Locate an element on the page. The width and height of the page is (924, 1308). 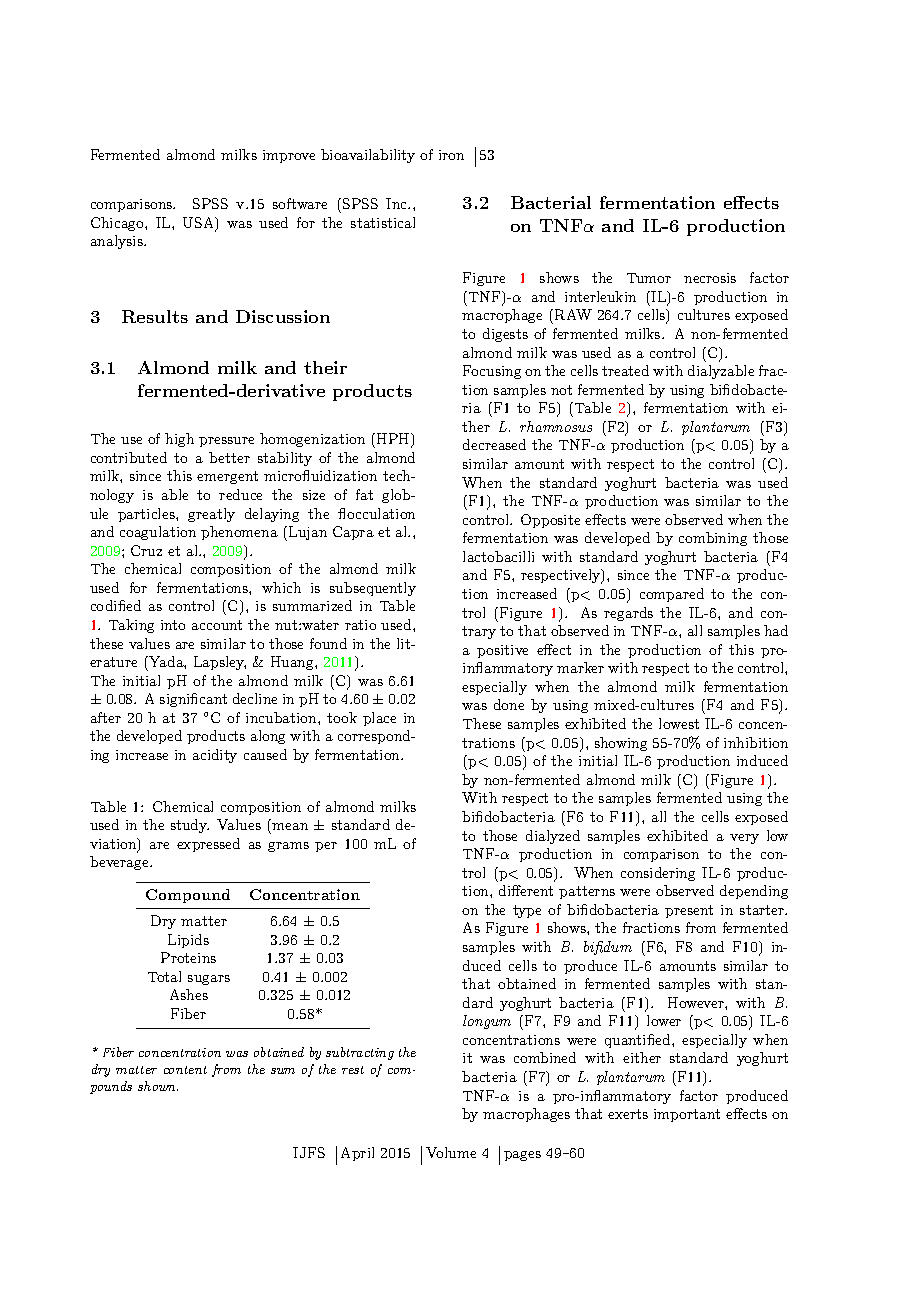
per is located at coordinates (326, 847).
